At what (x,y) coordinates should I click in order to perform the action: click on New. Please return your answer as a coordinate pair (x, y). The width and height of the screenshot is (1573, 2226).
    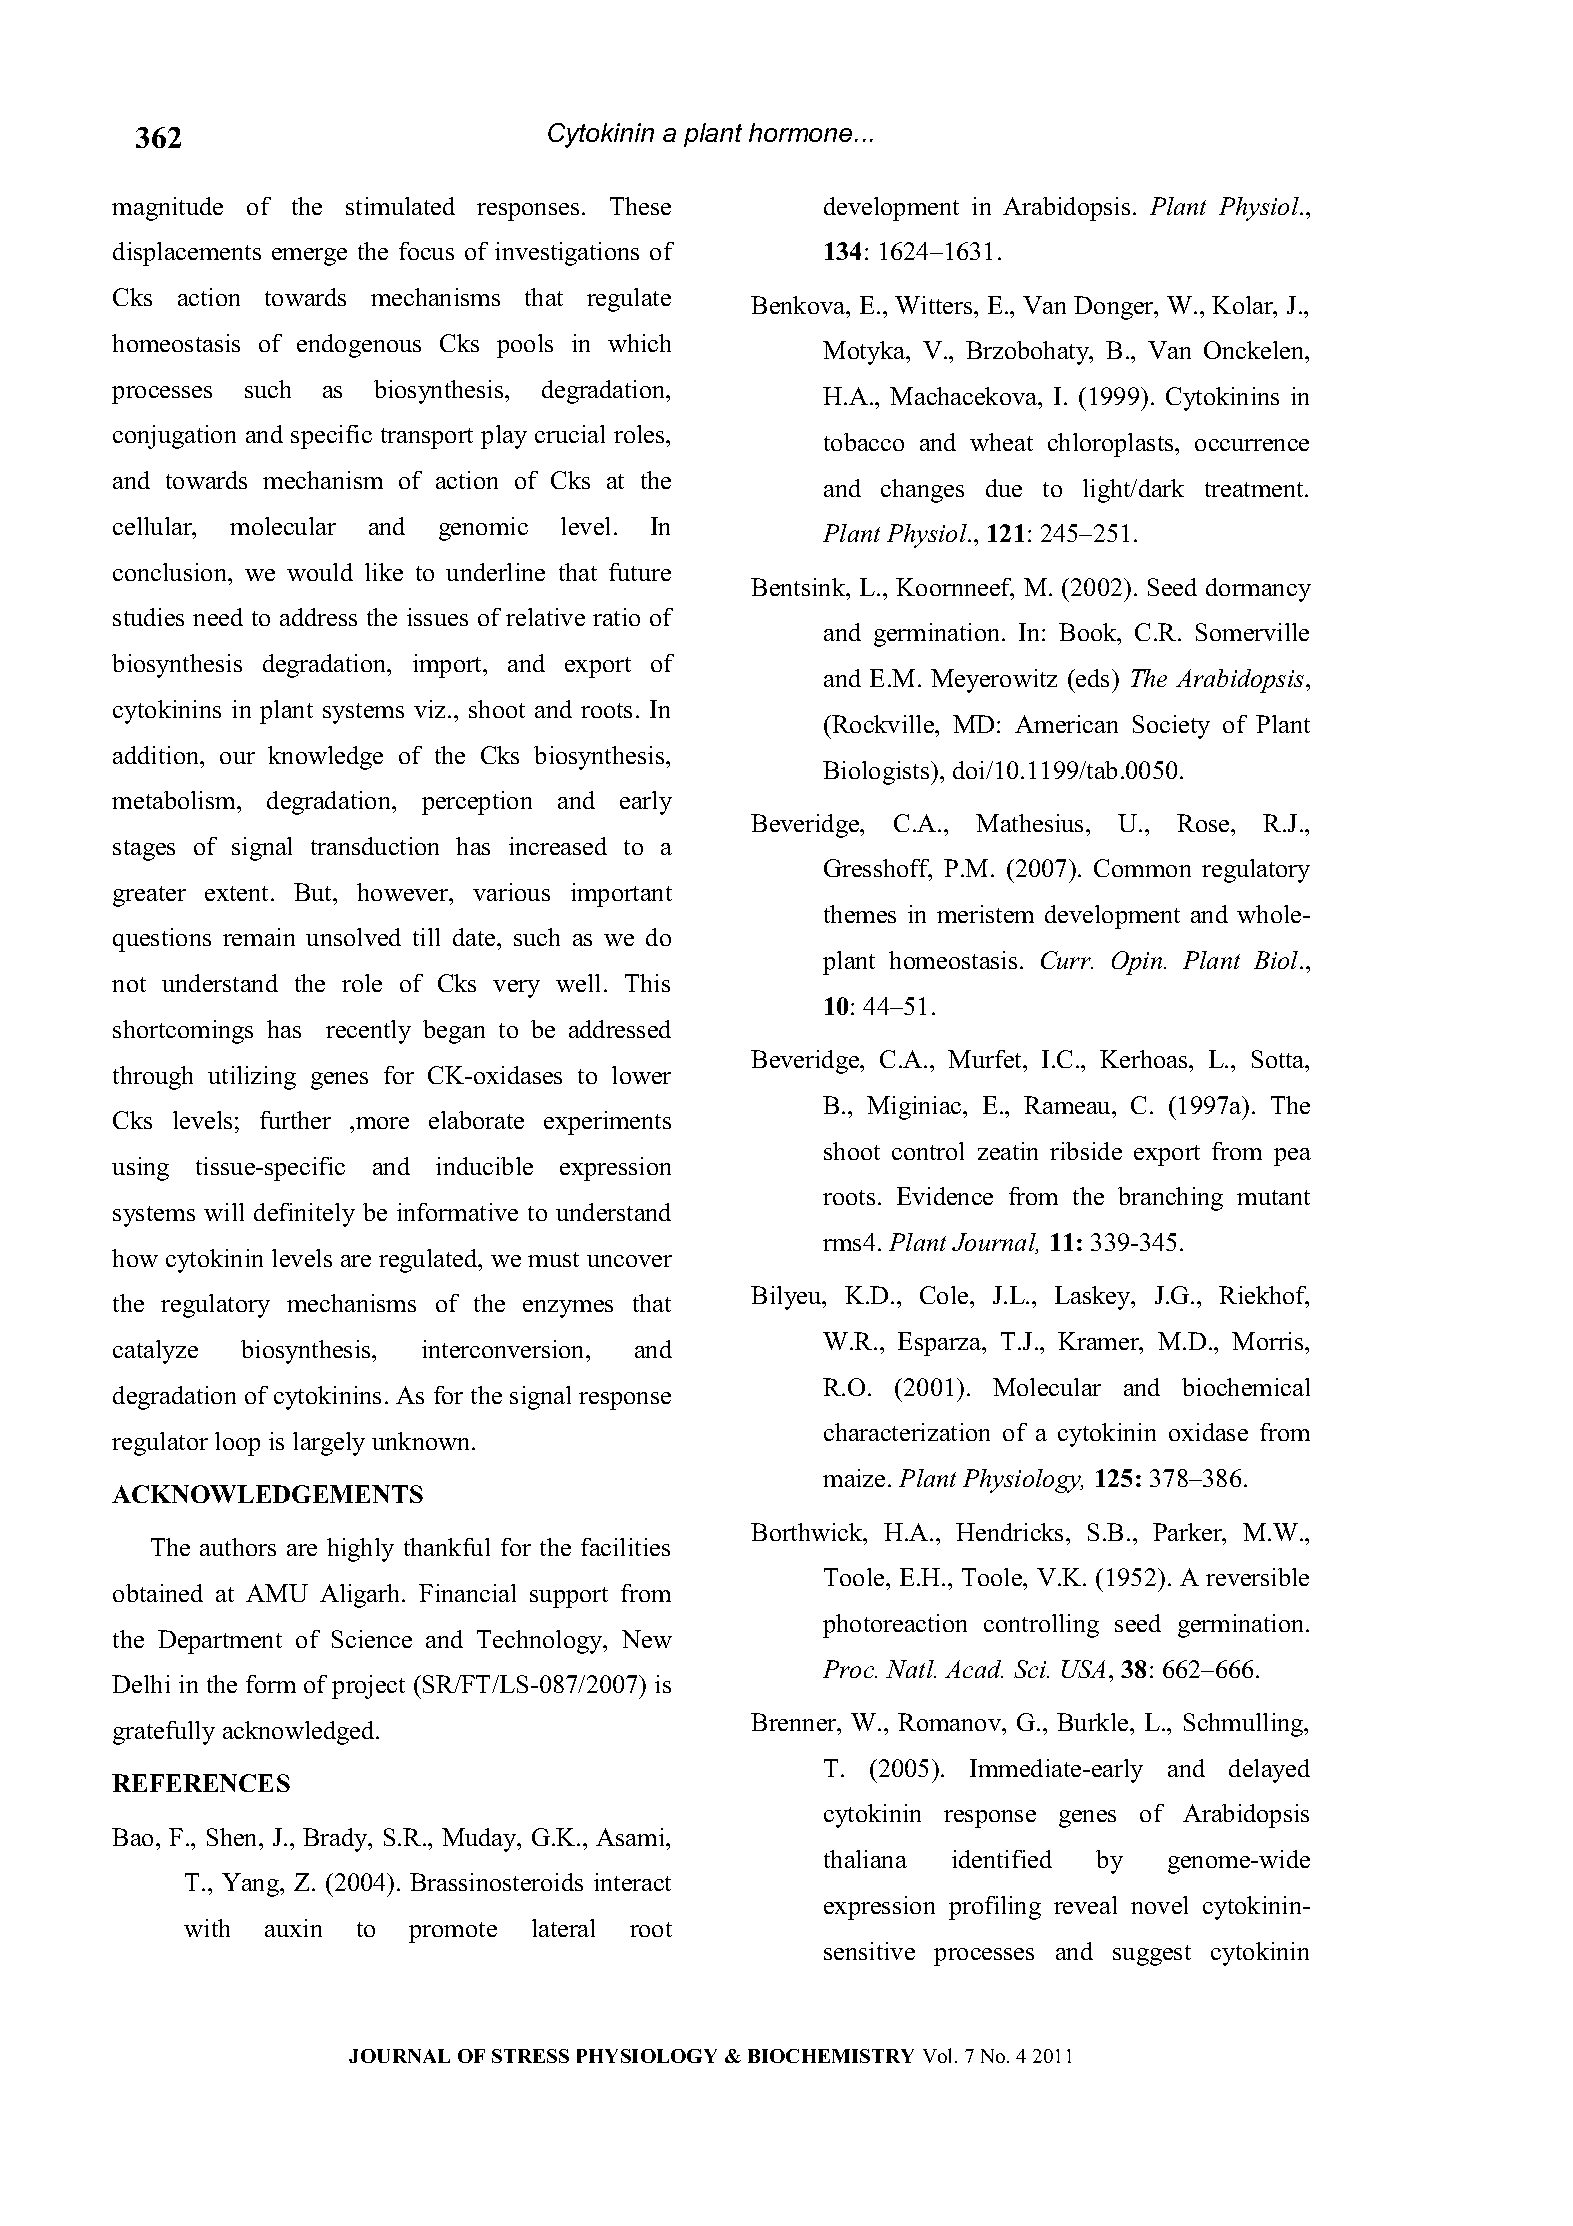
    Looking at the image, I should click on (647, 1639).
